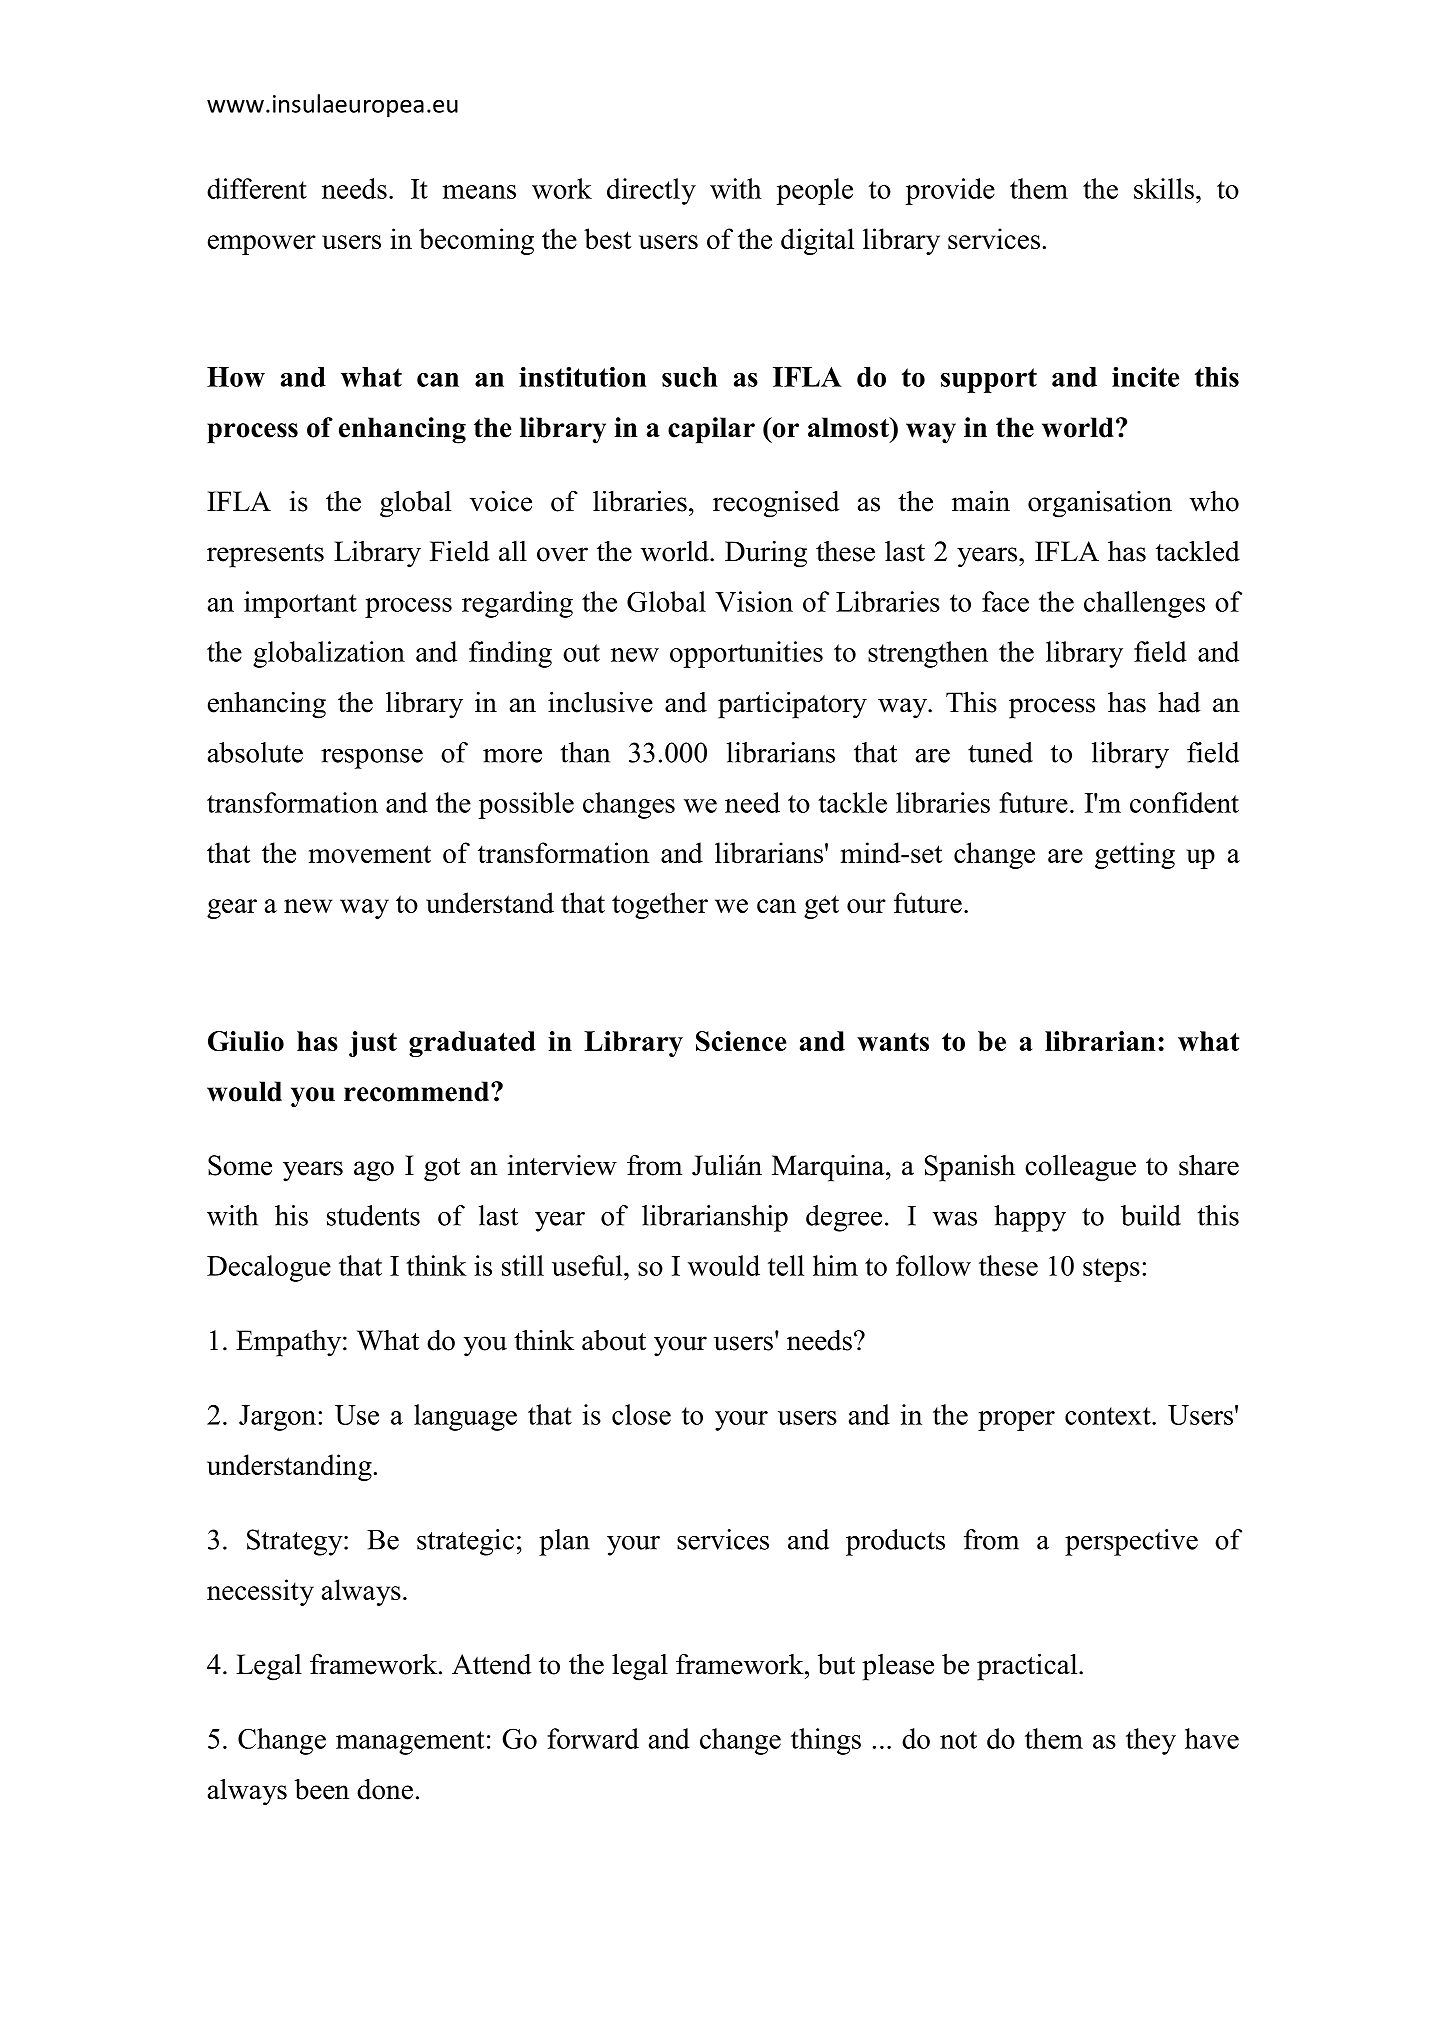 The image size is (1446, 2044). What do you see at coordinates (1164, 188) in the screenshot?
I see `skills` at bounding box center [1164, 188].
